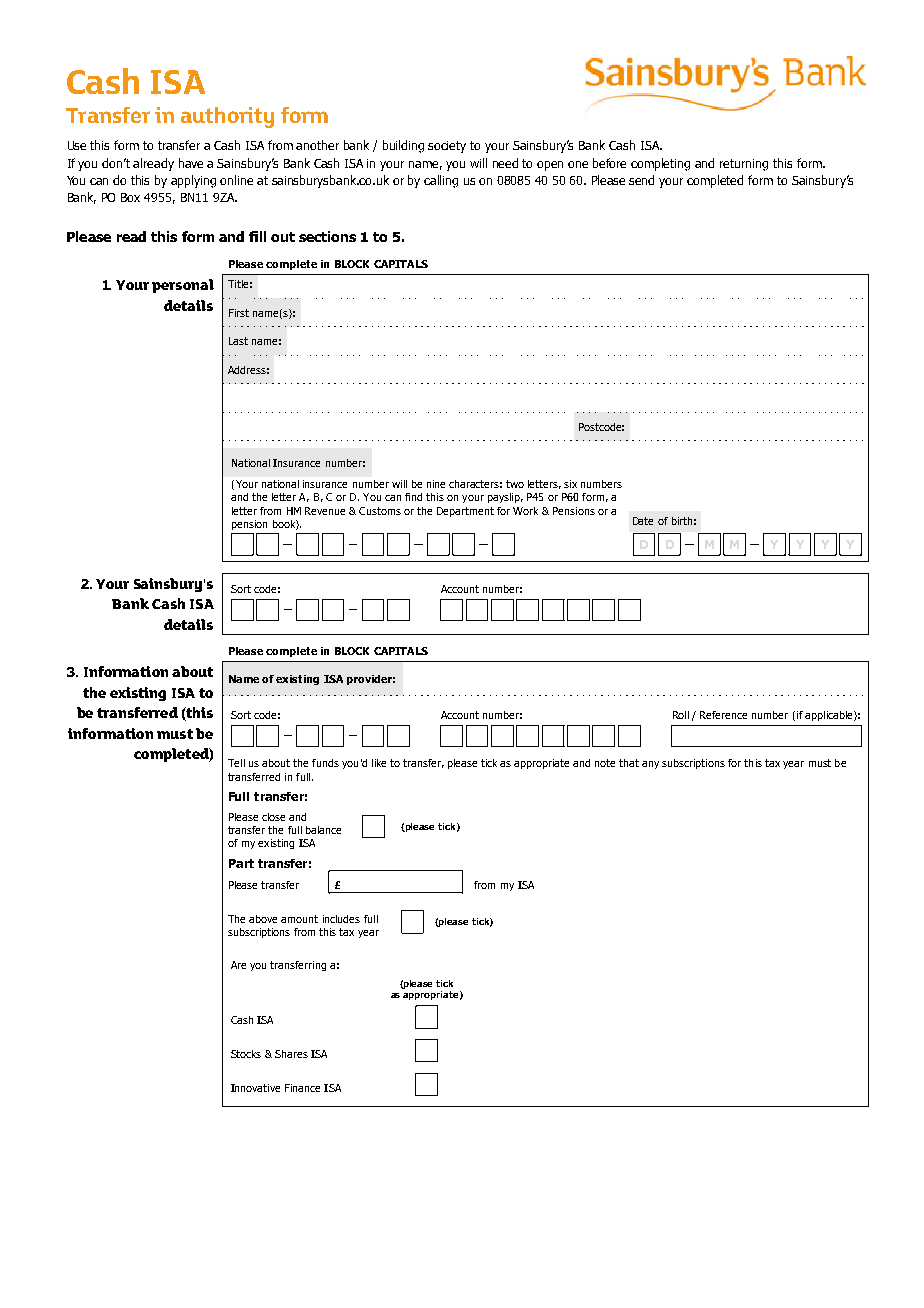 This screenshot has width=924, height=1308. What do you see at coordinates (275, 966) in the screenshot?
I see `circumstances` at bounding box center [275, 966].
